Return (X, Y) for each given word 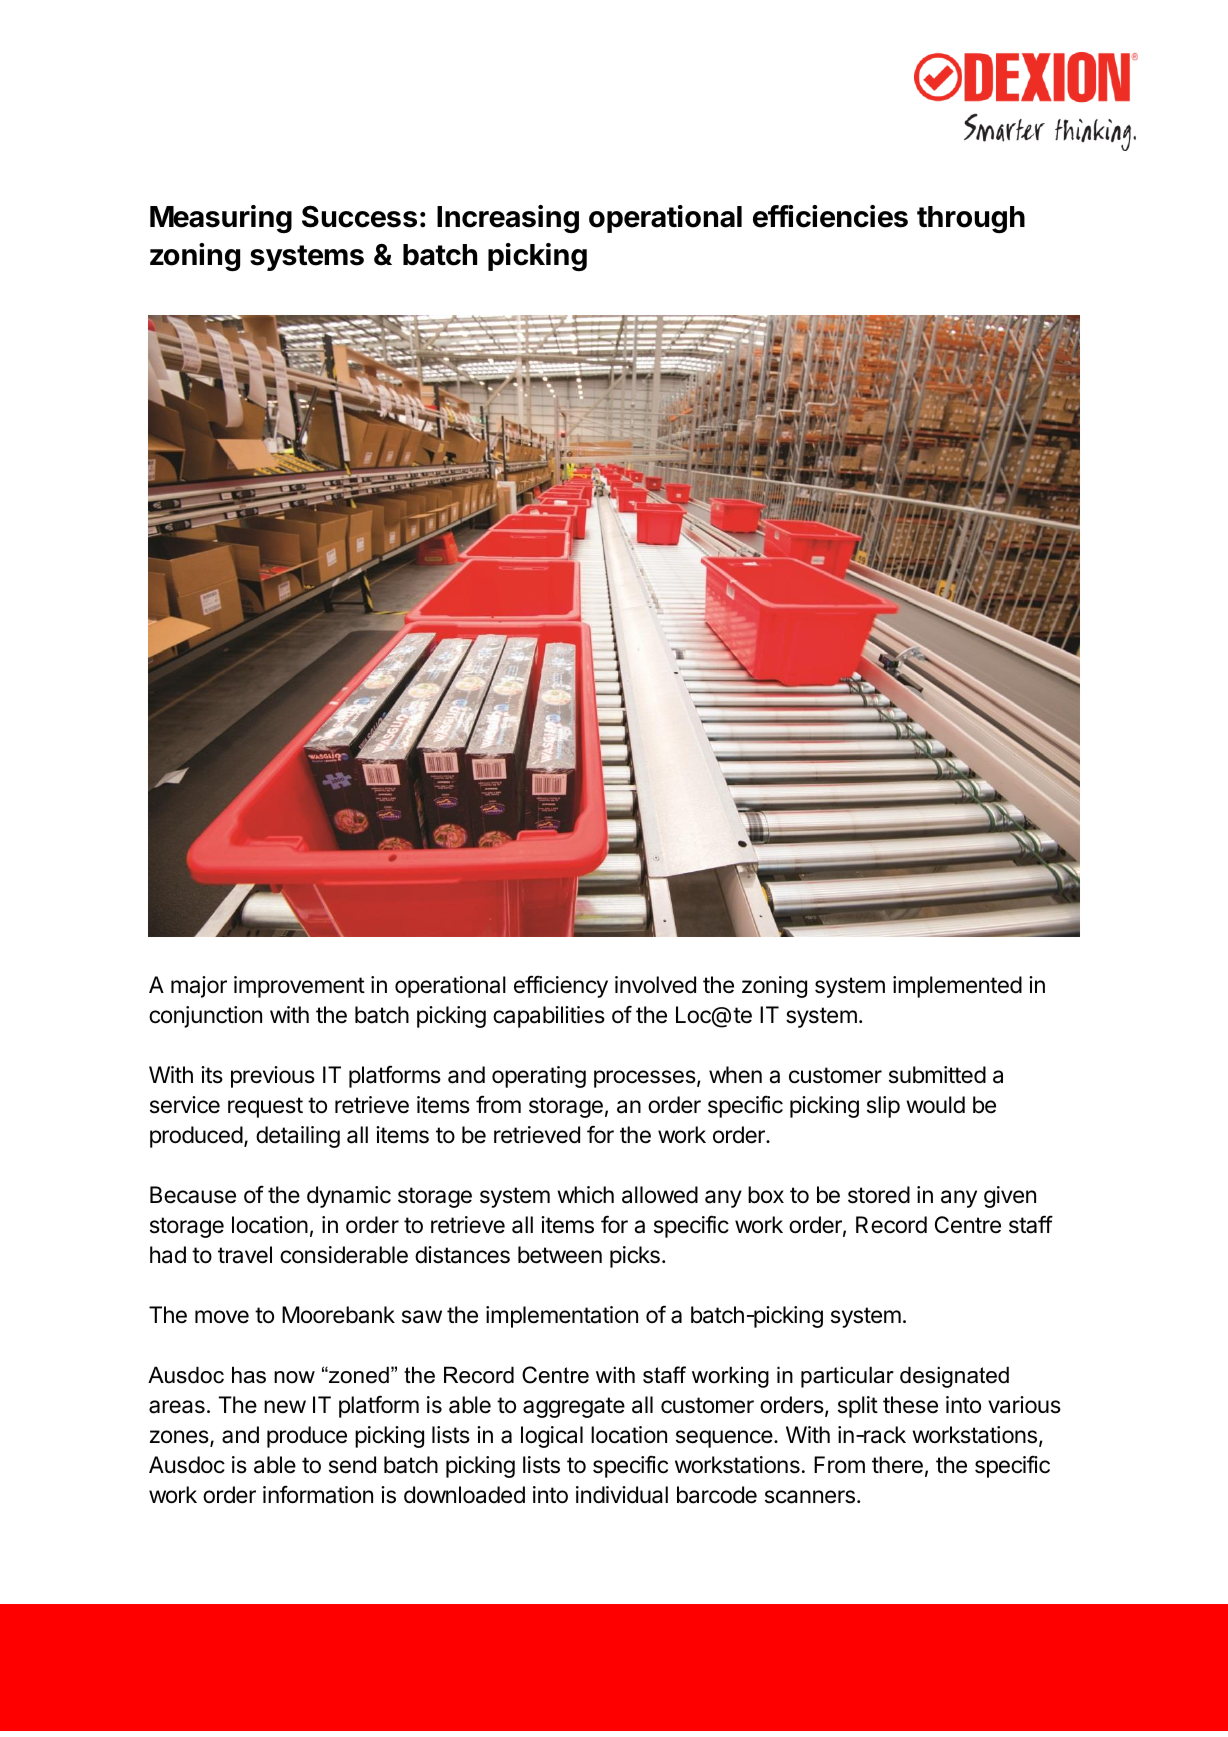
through (971, 220)
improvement (299, 987)
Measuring (221, 219)
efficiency (561, 986)
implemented (957, 987)
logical (552, 1437)
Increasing (508, 219)
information (318, 1494)
